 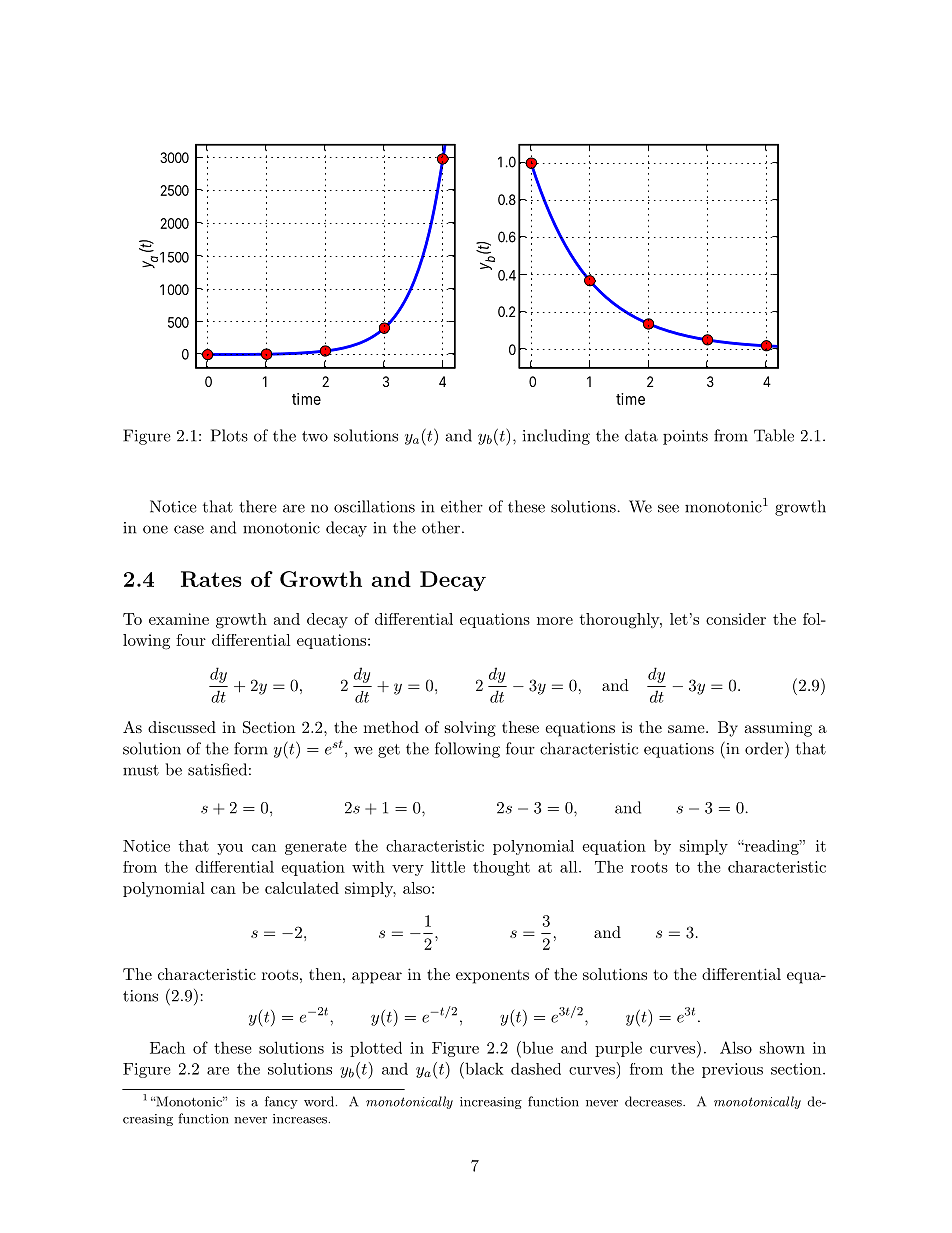 What do you see at coordinates (179, 619) in the screenshot?
I see `examine` at bounding box center [179, 619].
